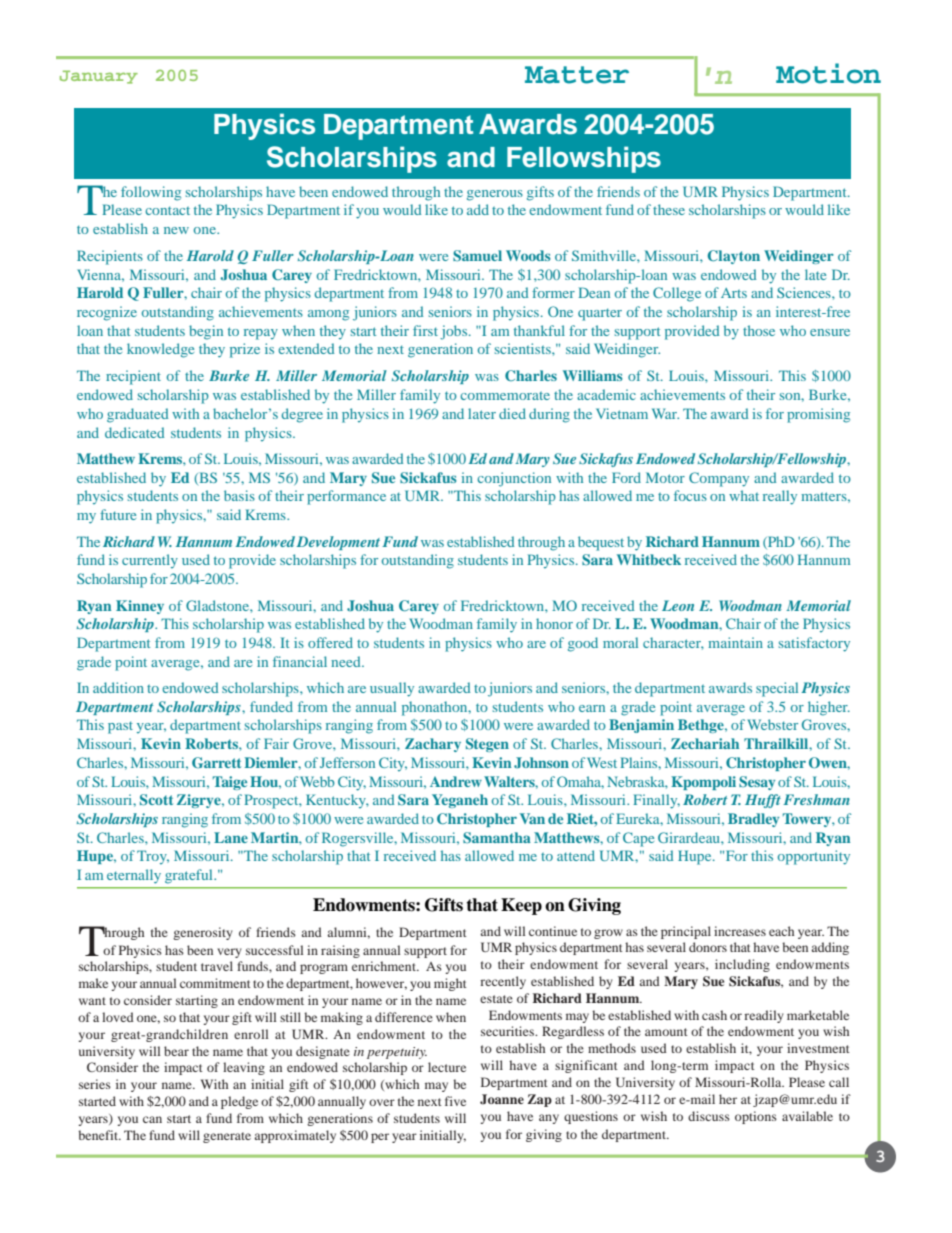 The height and width of the document is (1233, 952). What do you see at coordinates (99, 77) in the document?
I see `January` at bounding box center [99, 77].
